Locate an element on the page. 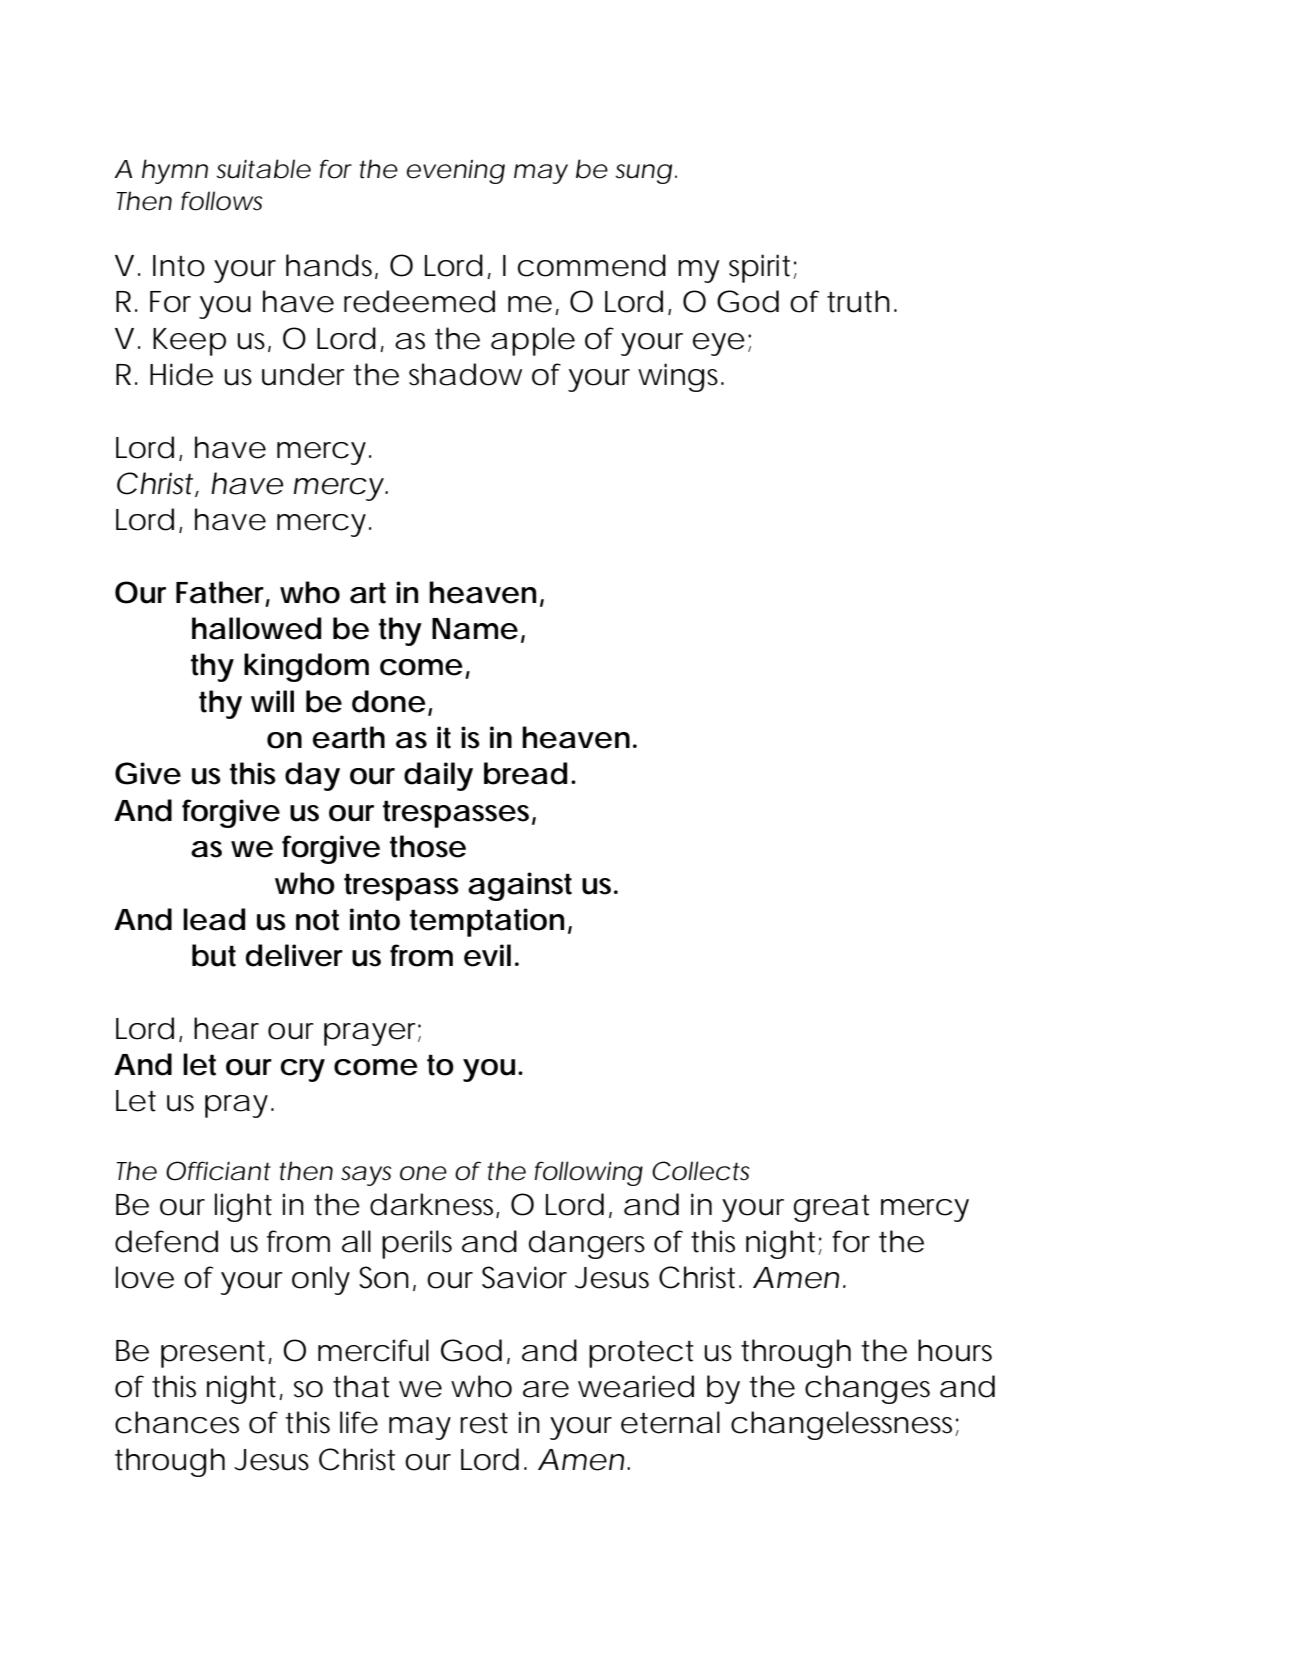  wings is located at coordinates (681, 377).
